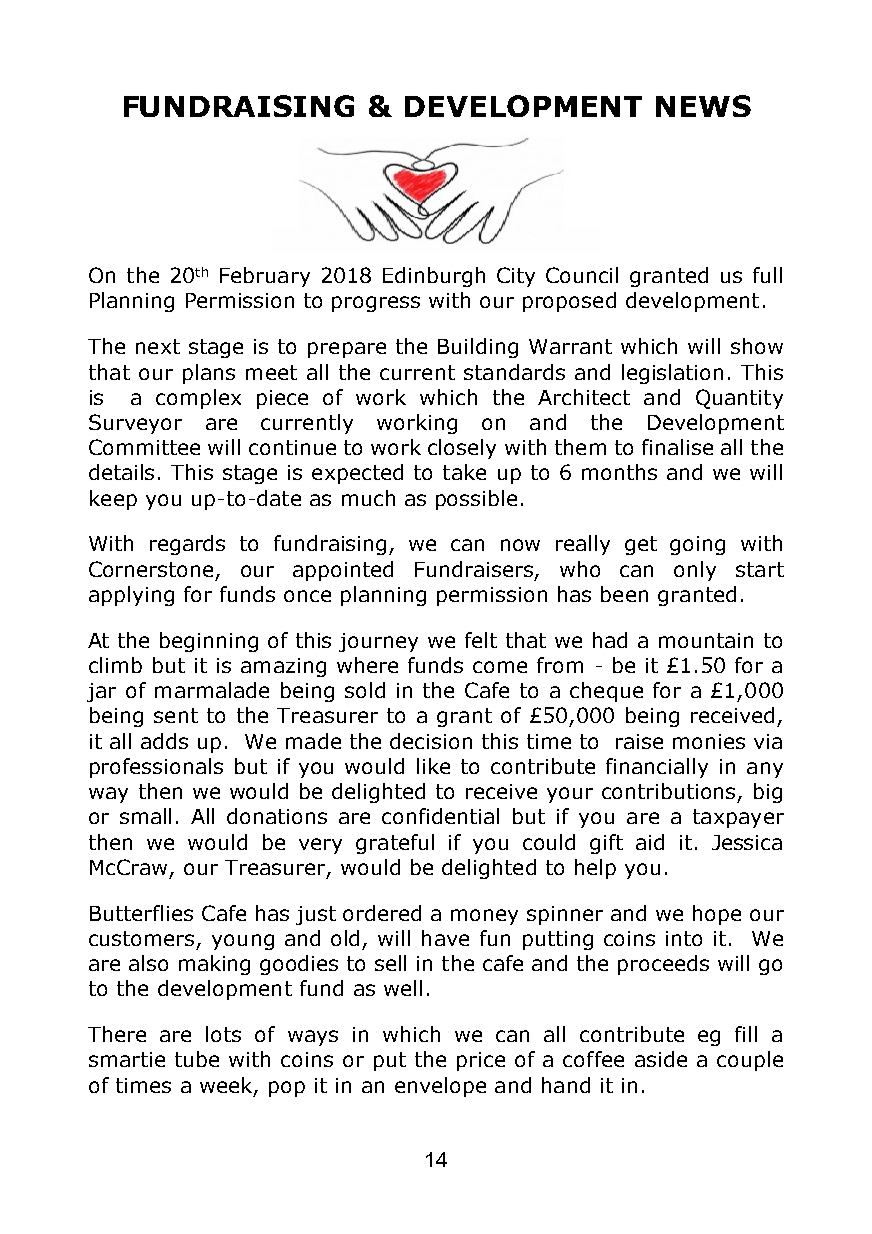  I want to click on February, so click(265, 277).
